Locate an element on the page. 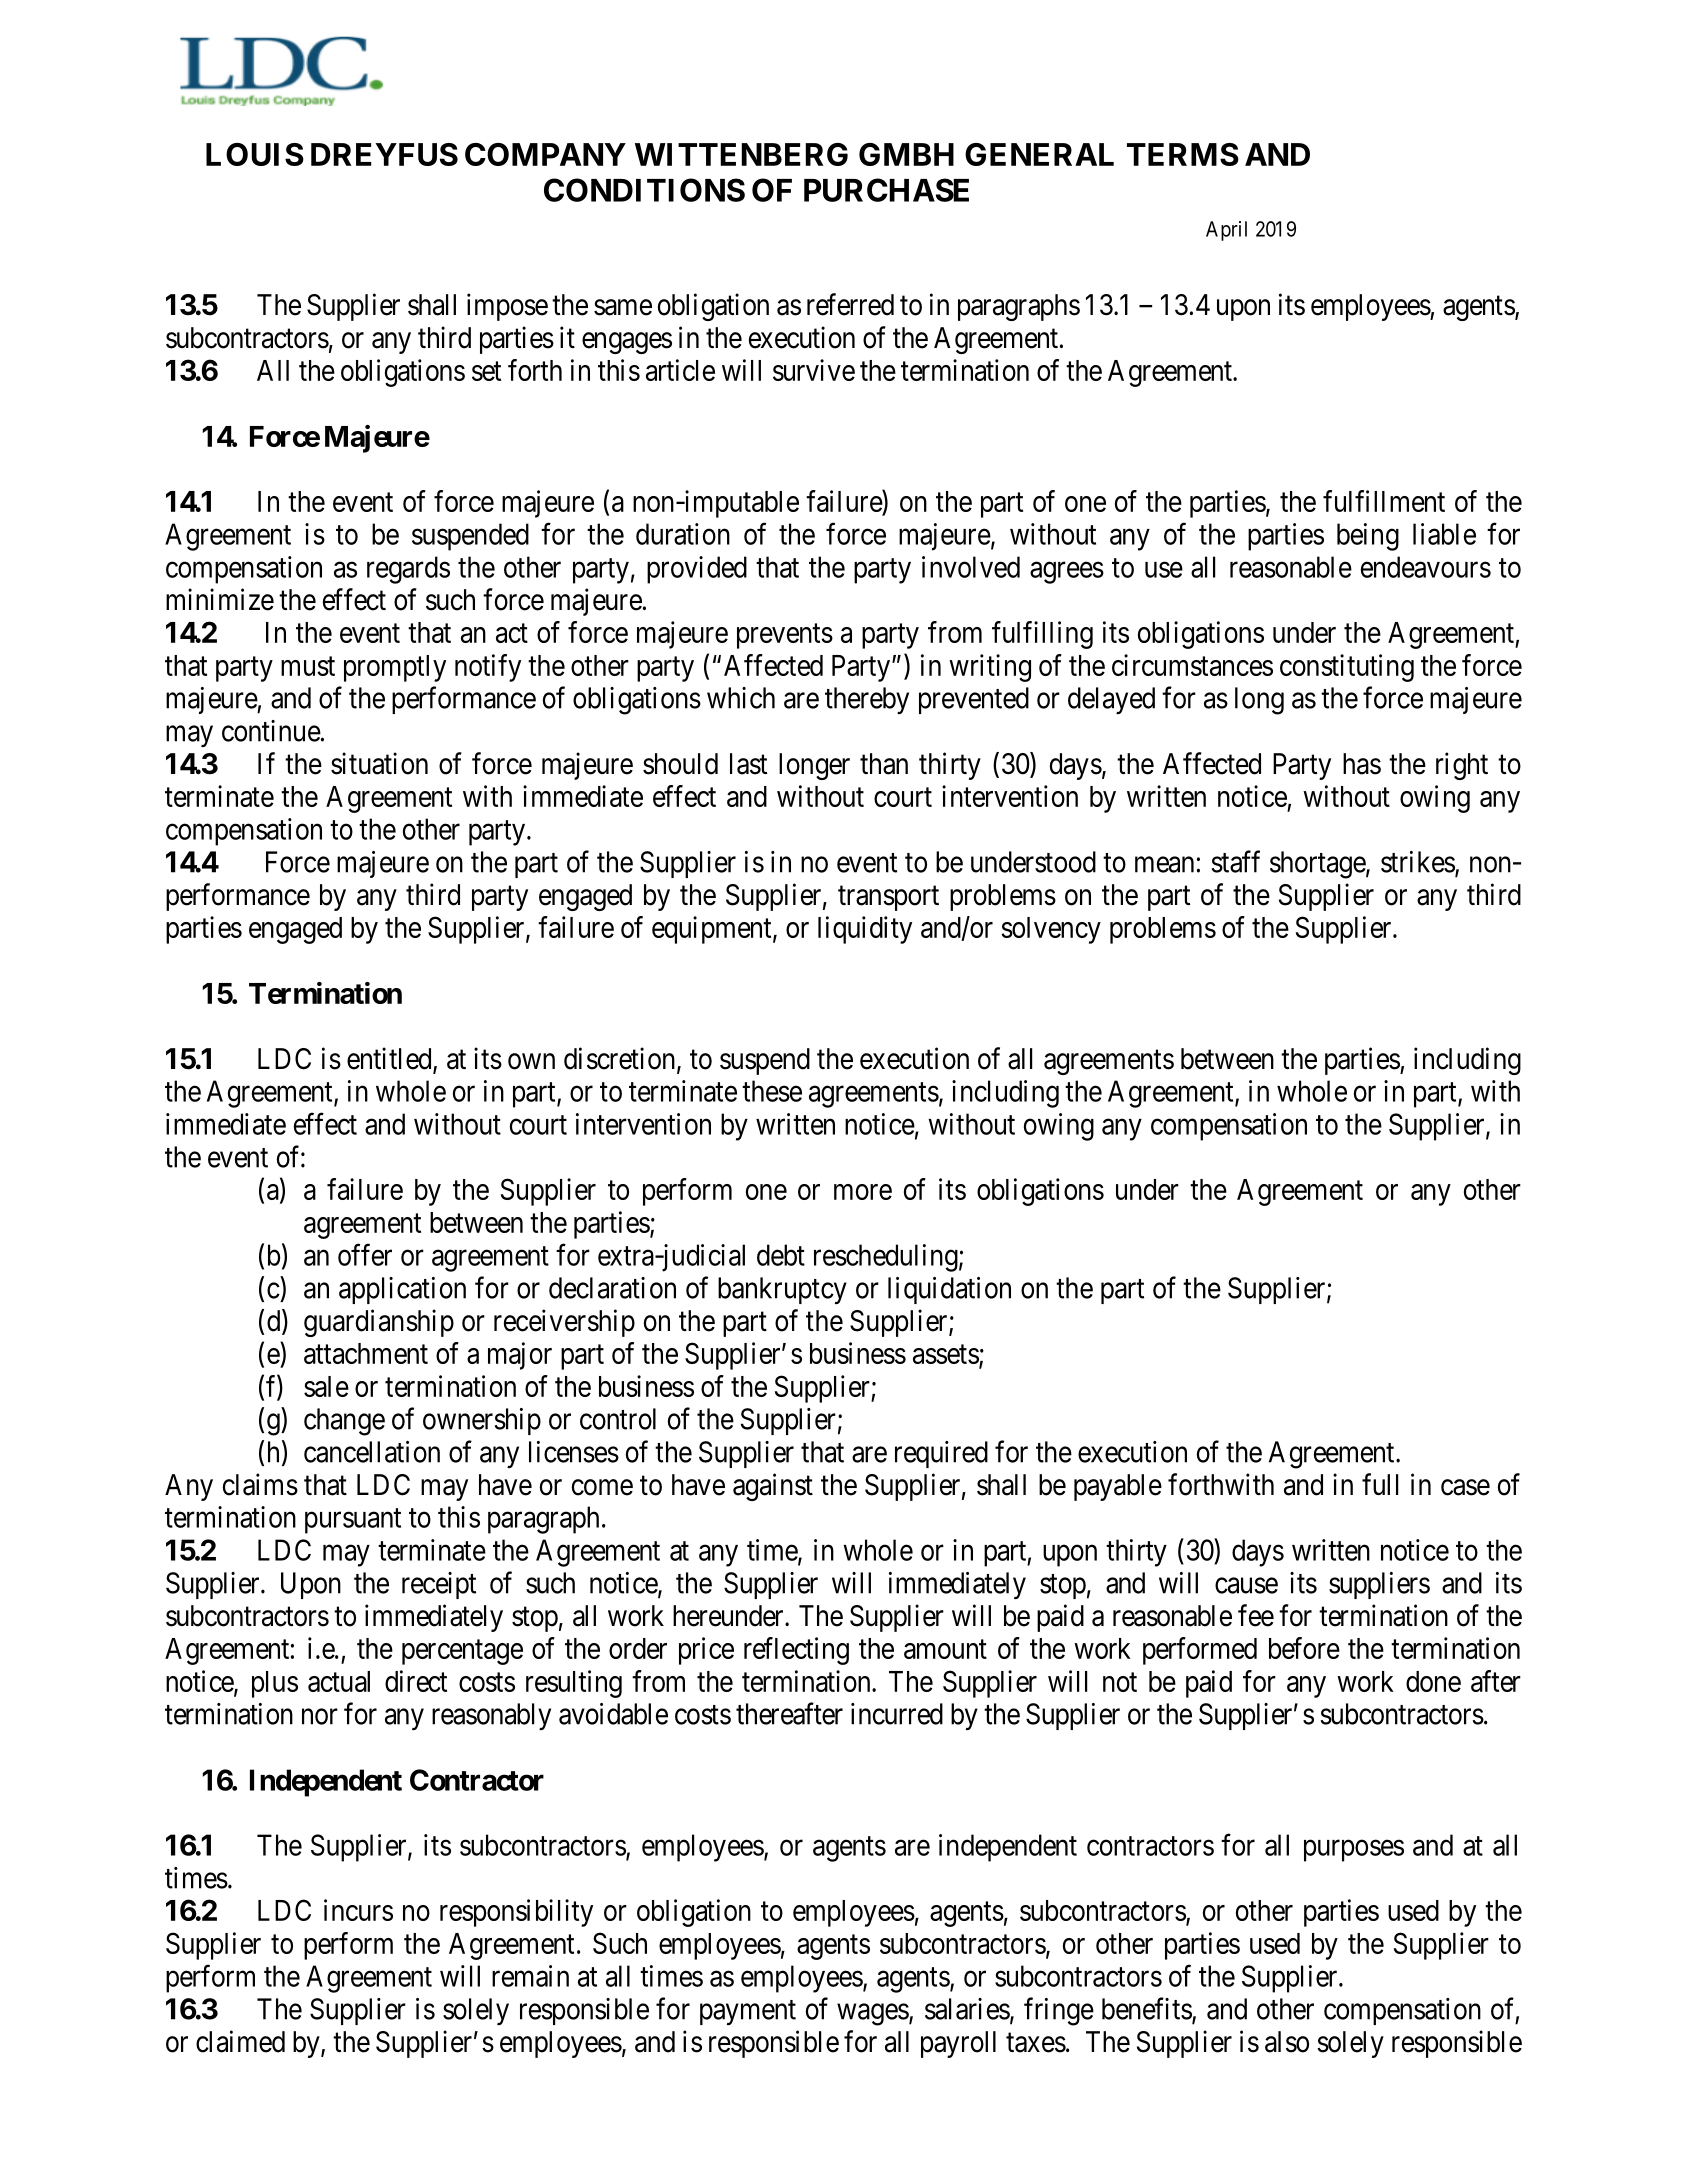 The height and width of the page is (2183, 1687). impose is located at coordinates (507, 307).
